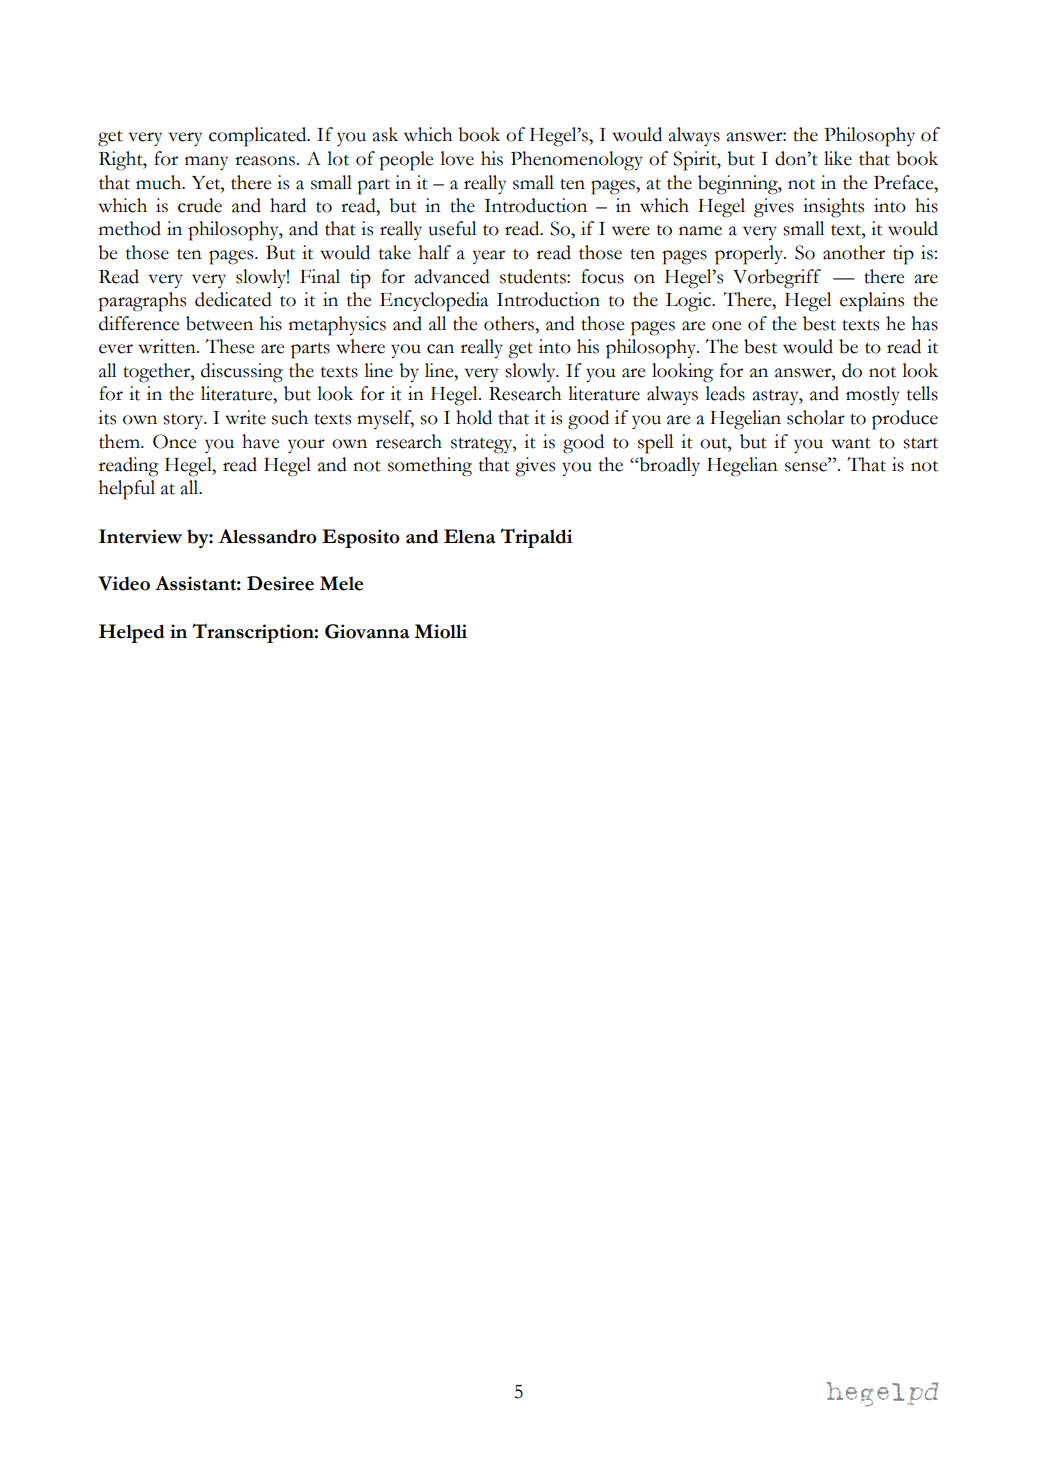 The height and width of the screenshot is (1468, 1038). I want to click on These, so click(230, 346).
